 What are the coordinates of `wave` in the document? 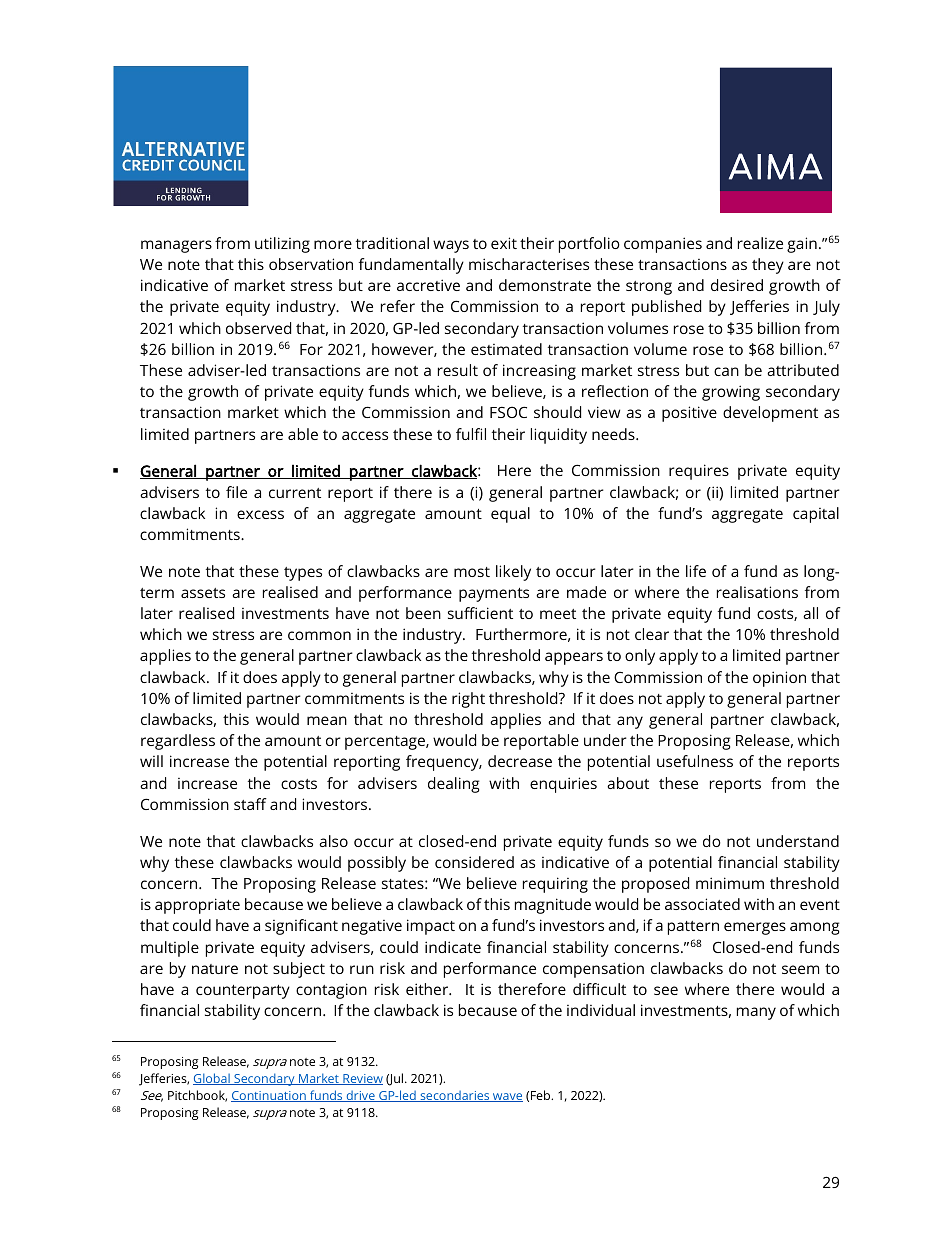 It's located at (507, 1097).
